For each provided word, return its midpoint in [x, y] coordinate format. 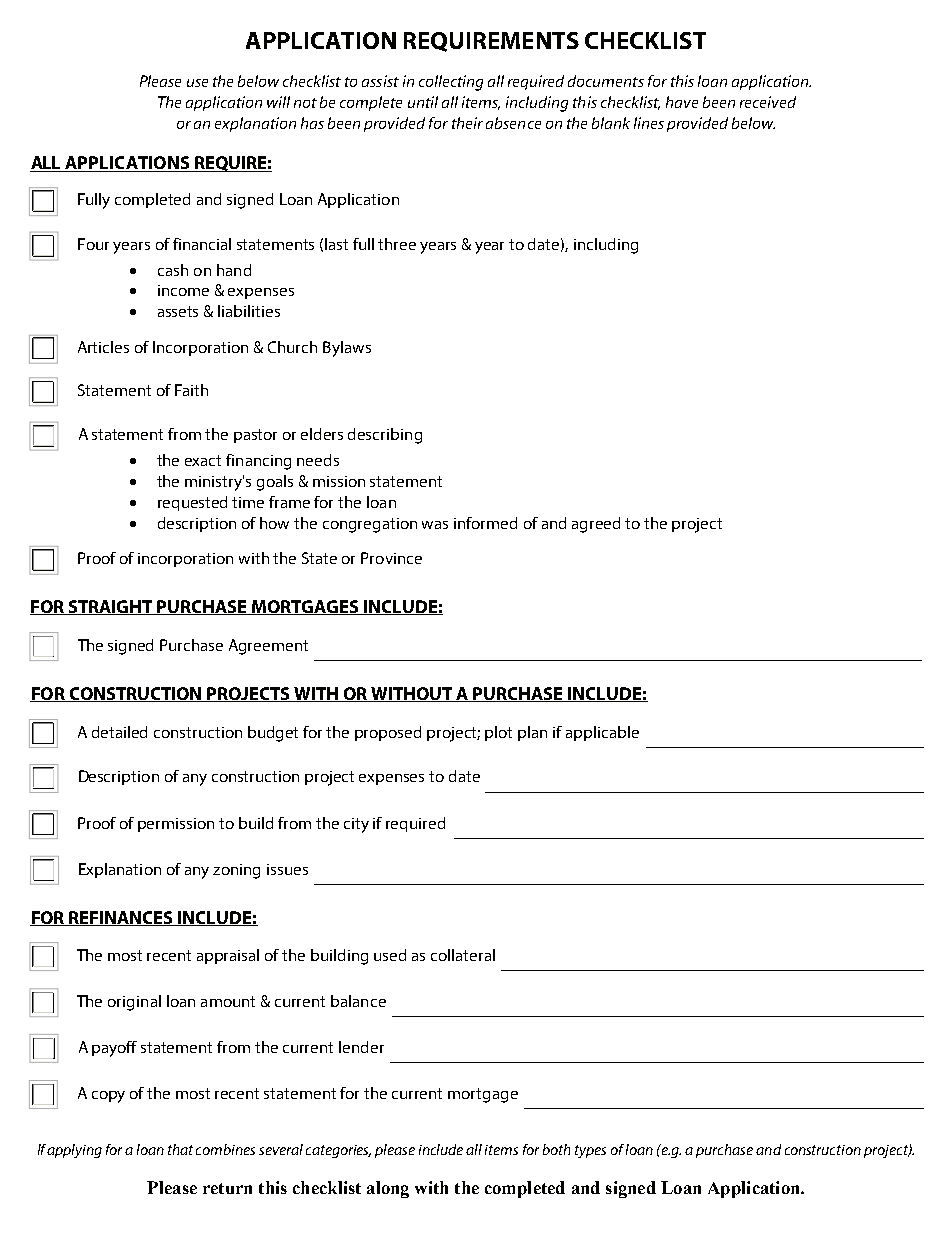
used [390, 955]
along [388, 1189]
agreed [596, 525]
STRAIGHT [111, 607]
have [682, 102]
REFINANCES [121, 918]
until [423, 102]
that [180, 1149]
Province [391, 558]
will [278, 102]
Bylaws [347, 349]
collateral [463, 955]
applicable [602, 733]
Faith [191, 390]
